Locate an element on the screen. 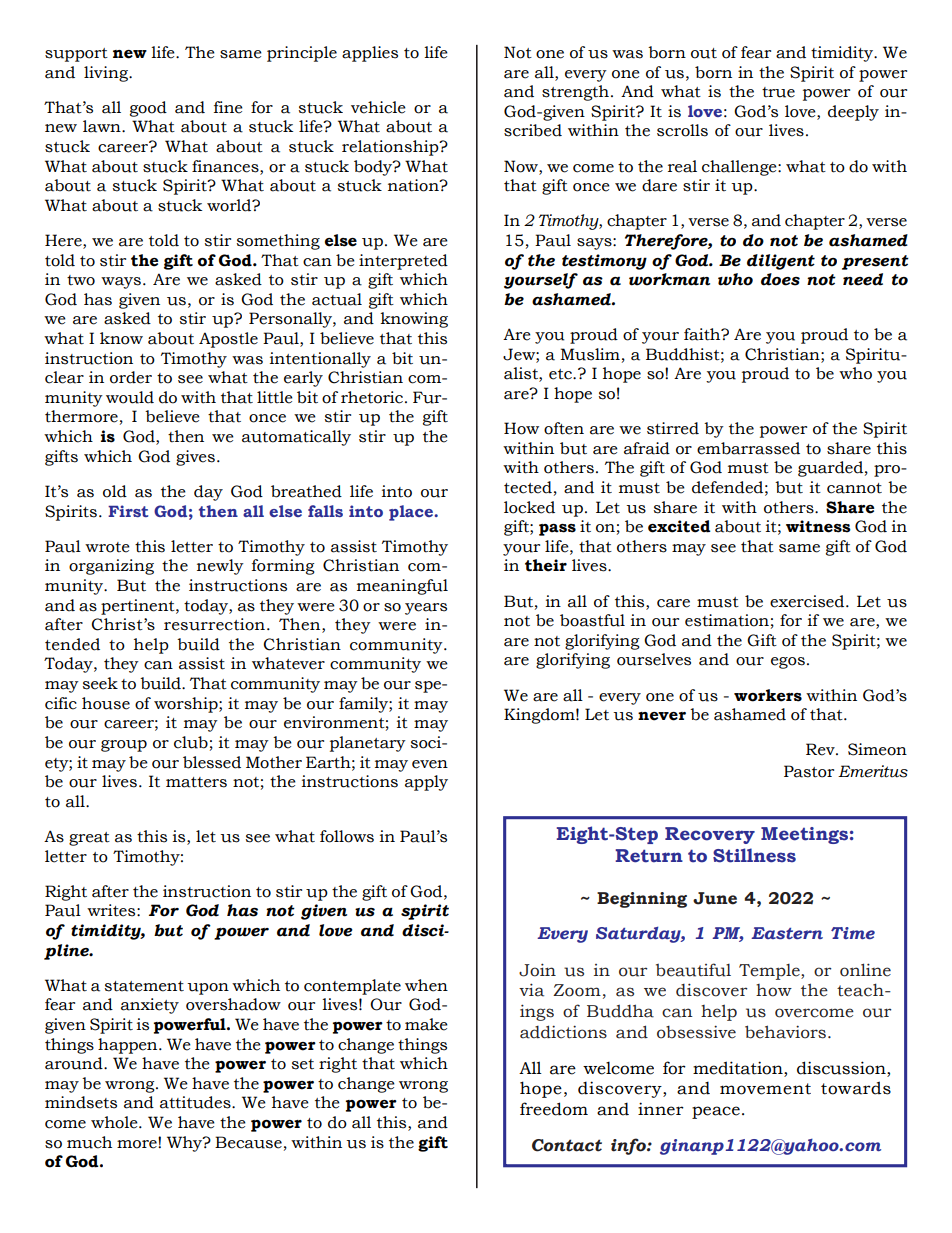 The height and width of the screenshot is (1233, 952). matters is located at coordinates (196, 782).
